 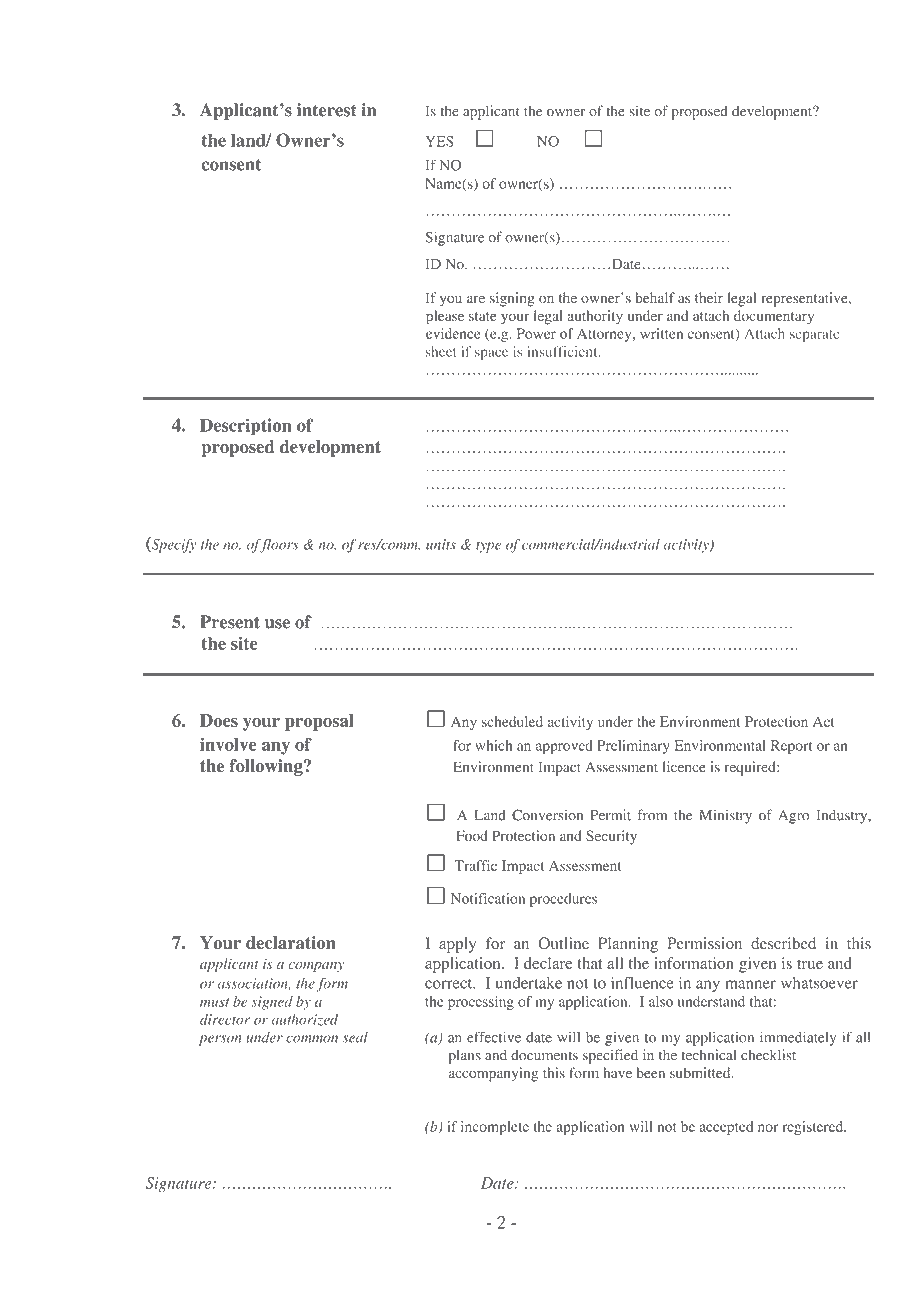 What do you see at coordinates (709, 297) in the screenshot?
I see `their` at bounding box center [709, 297].
